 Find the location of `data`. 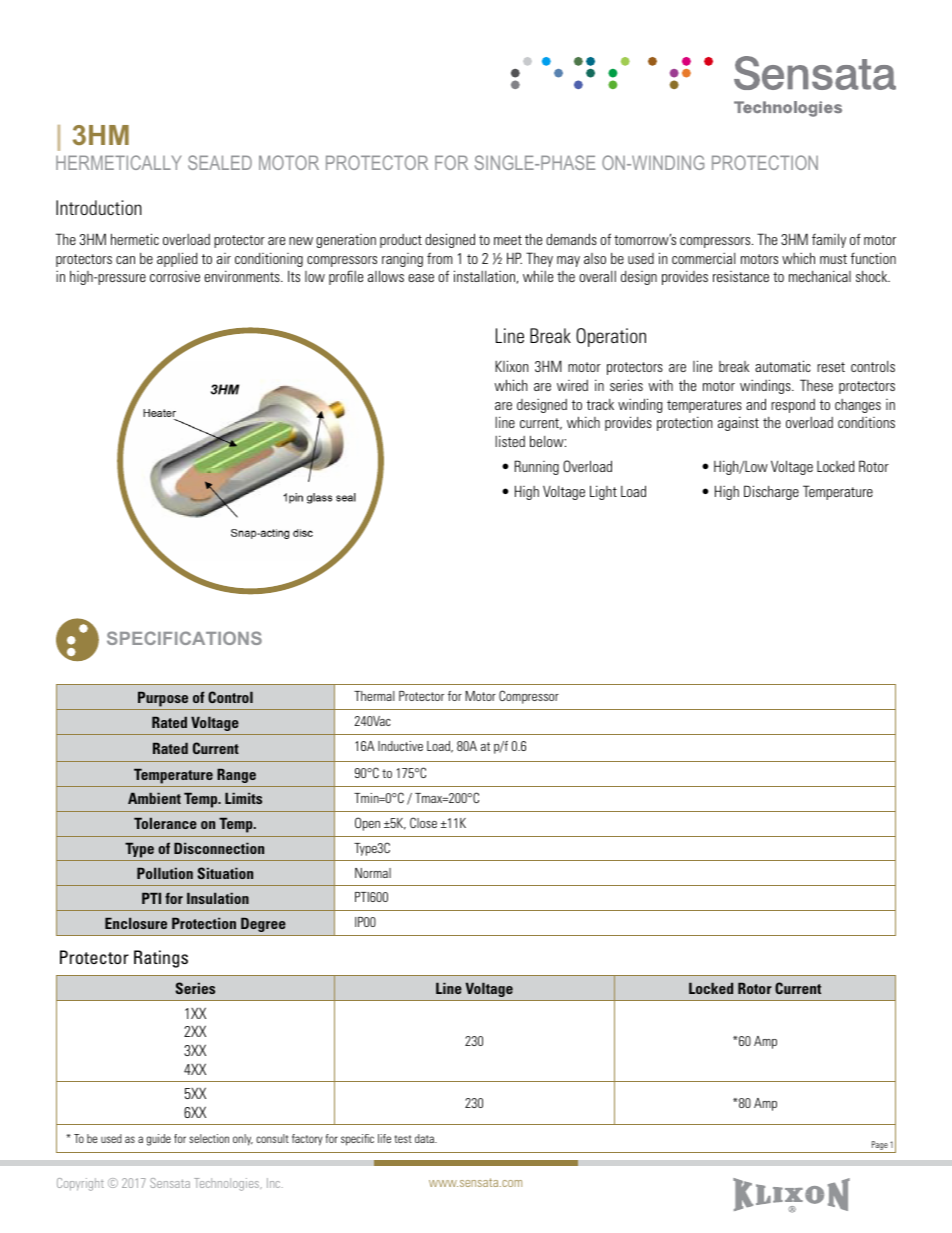

data is located at coordinates (425, 1138).
